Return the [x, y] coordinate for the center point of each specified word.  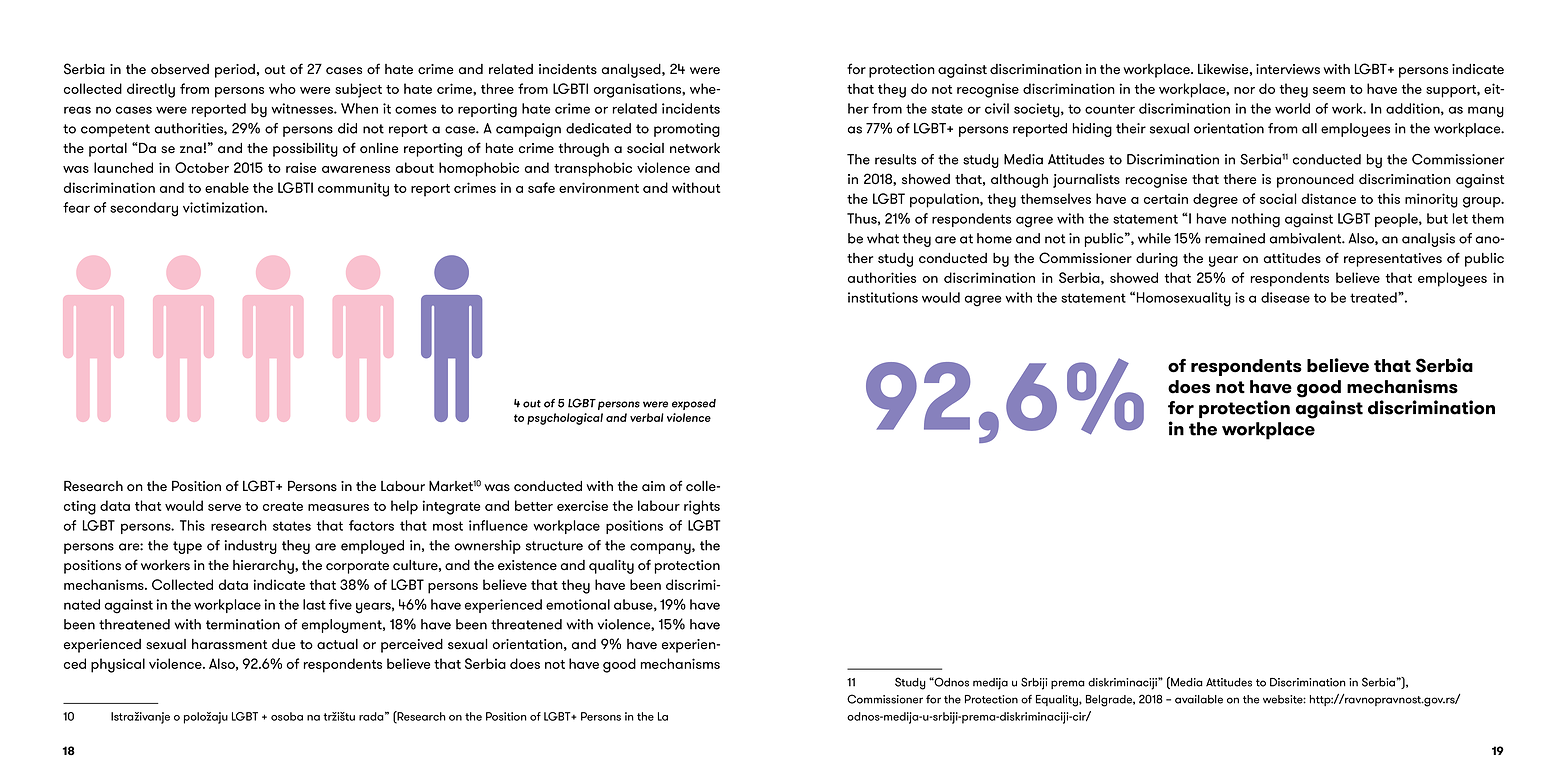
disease [1285, 297]
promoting [687, 130]
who [282, 88]
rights [702, 507]
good [619, 665]
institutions [883, 297]
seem [1329, 90]
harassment [230, 644]
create [283, 506]
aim [653, 486]
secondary [144, 209]
